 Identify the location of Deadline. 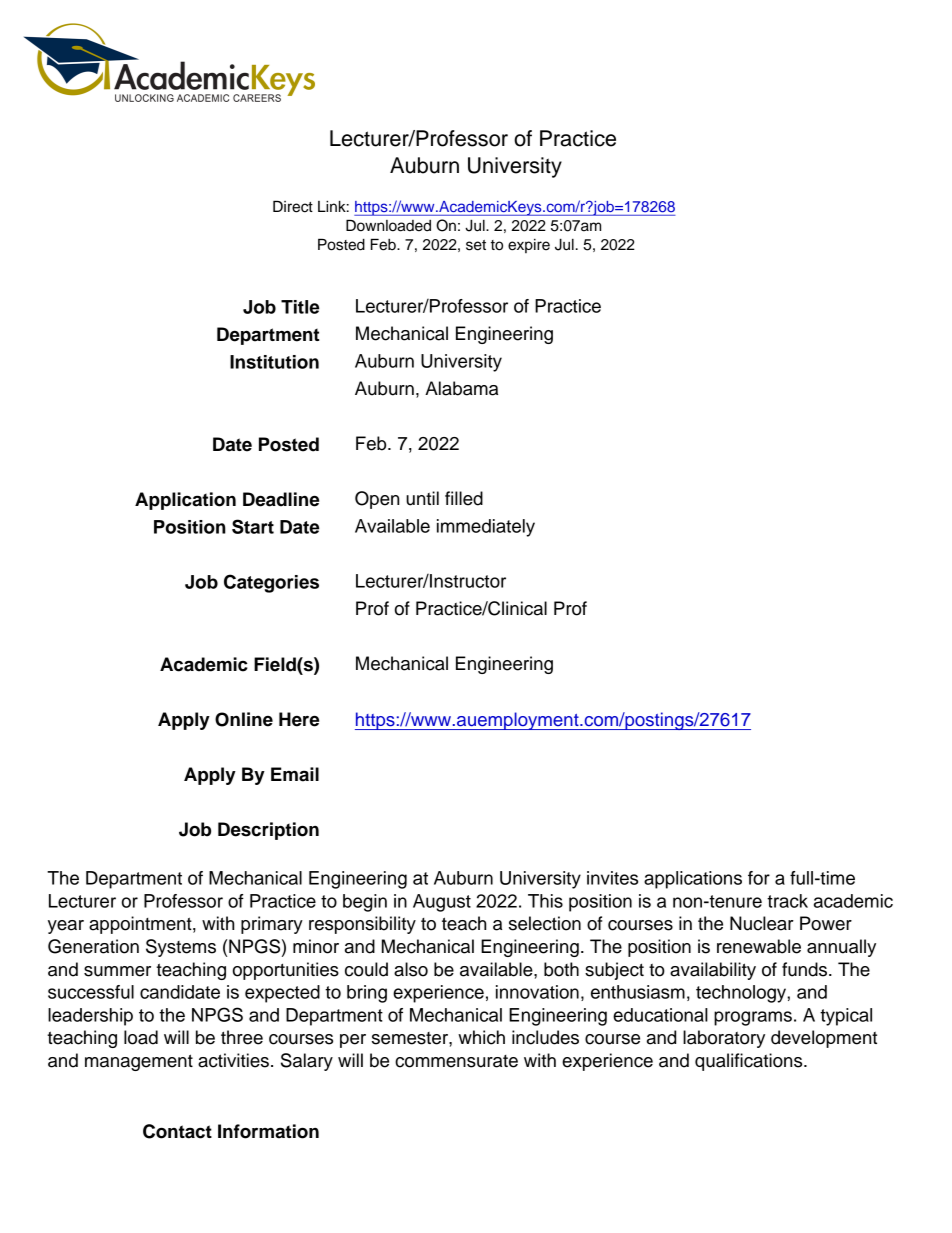
(281, 499).
